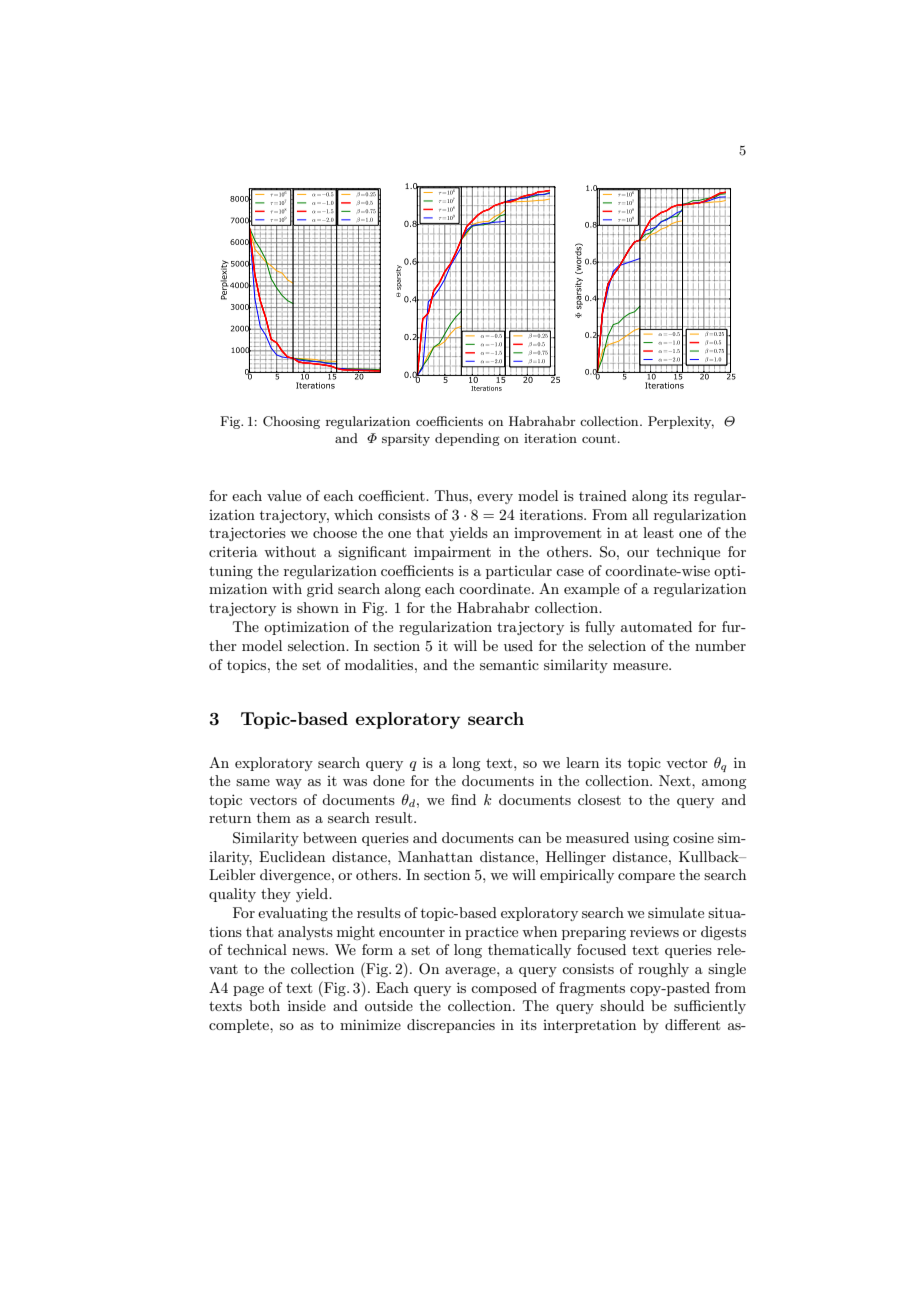 Image resolution: width=924 pixels, height=1308 pixels. What do you see at coordinates (504, 989) in the screenshot?
I see `composed` at bounding box center [504, 989].
